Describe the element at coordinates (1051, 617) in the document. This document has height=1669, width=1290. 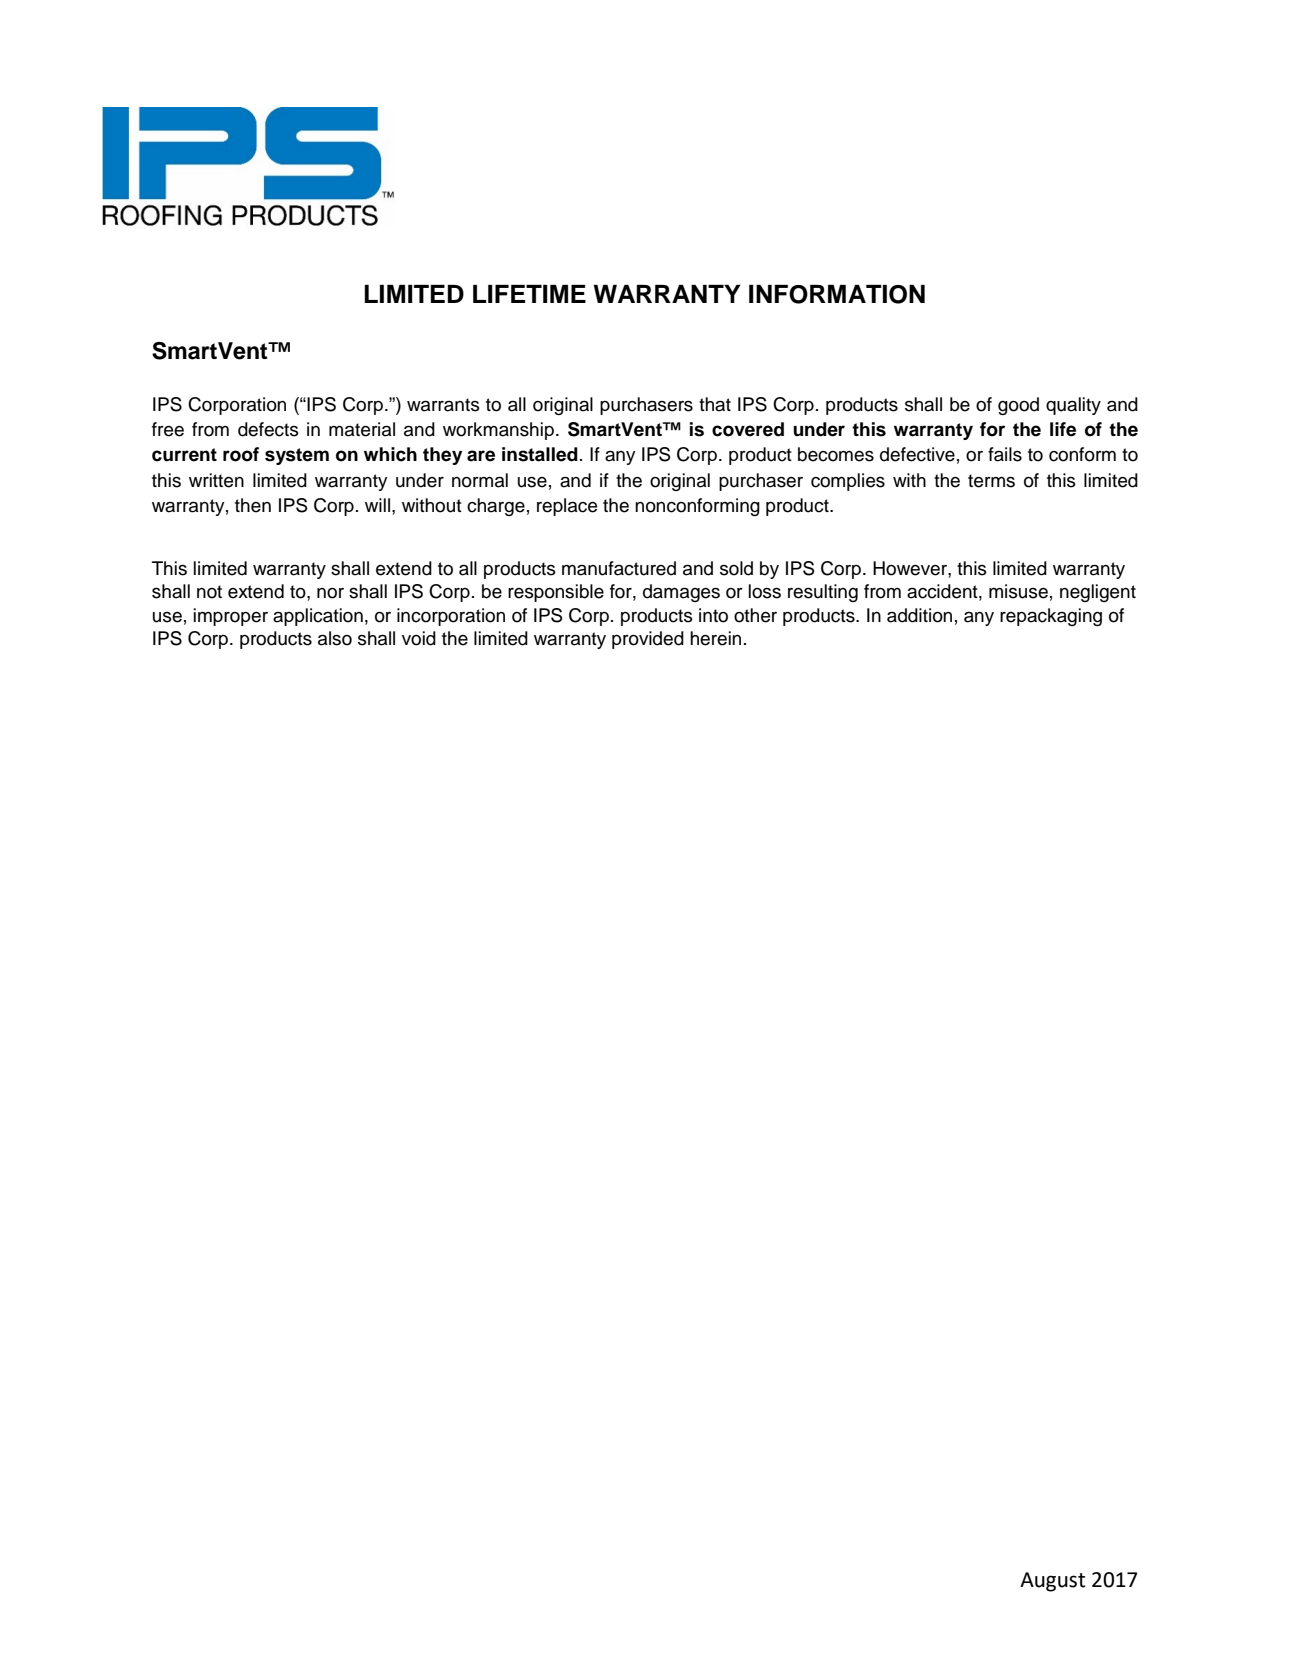
I see `repackaging` at that location.
